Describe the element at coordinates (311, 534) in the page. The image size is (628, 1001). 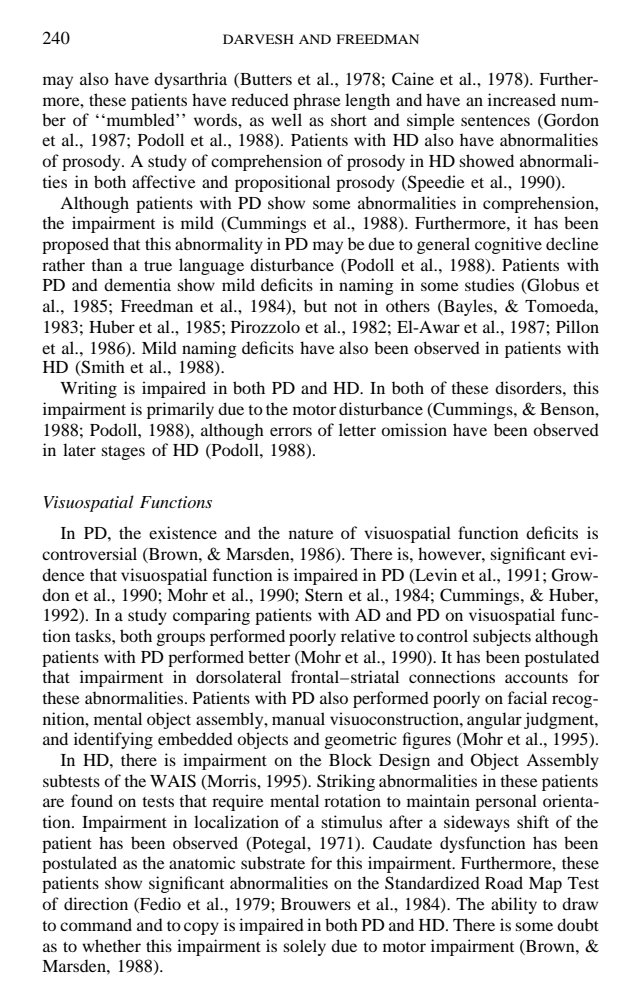
I see `nature` at that location.
